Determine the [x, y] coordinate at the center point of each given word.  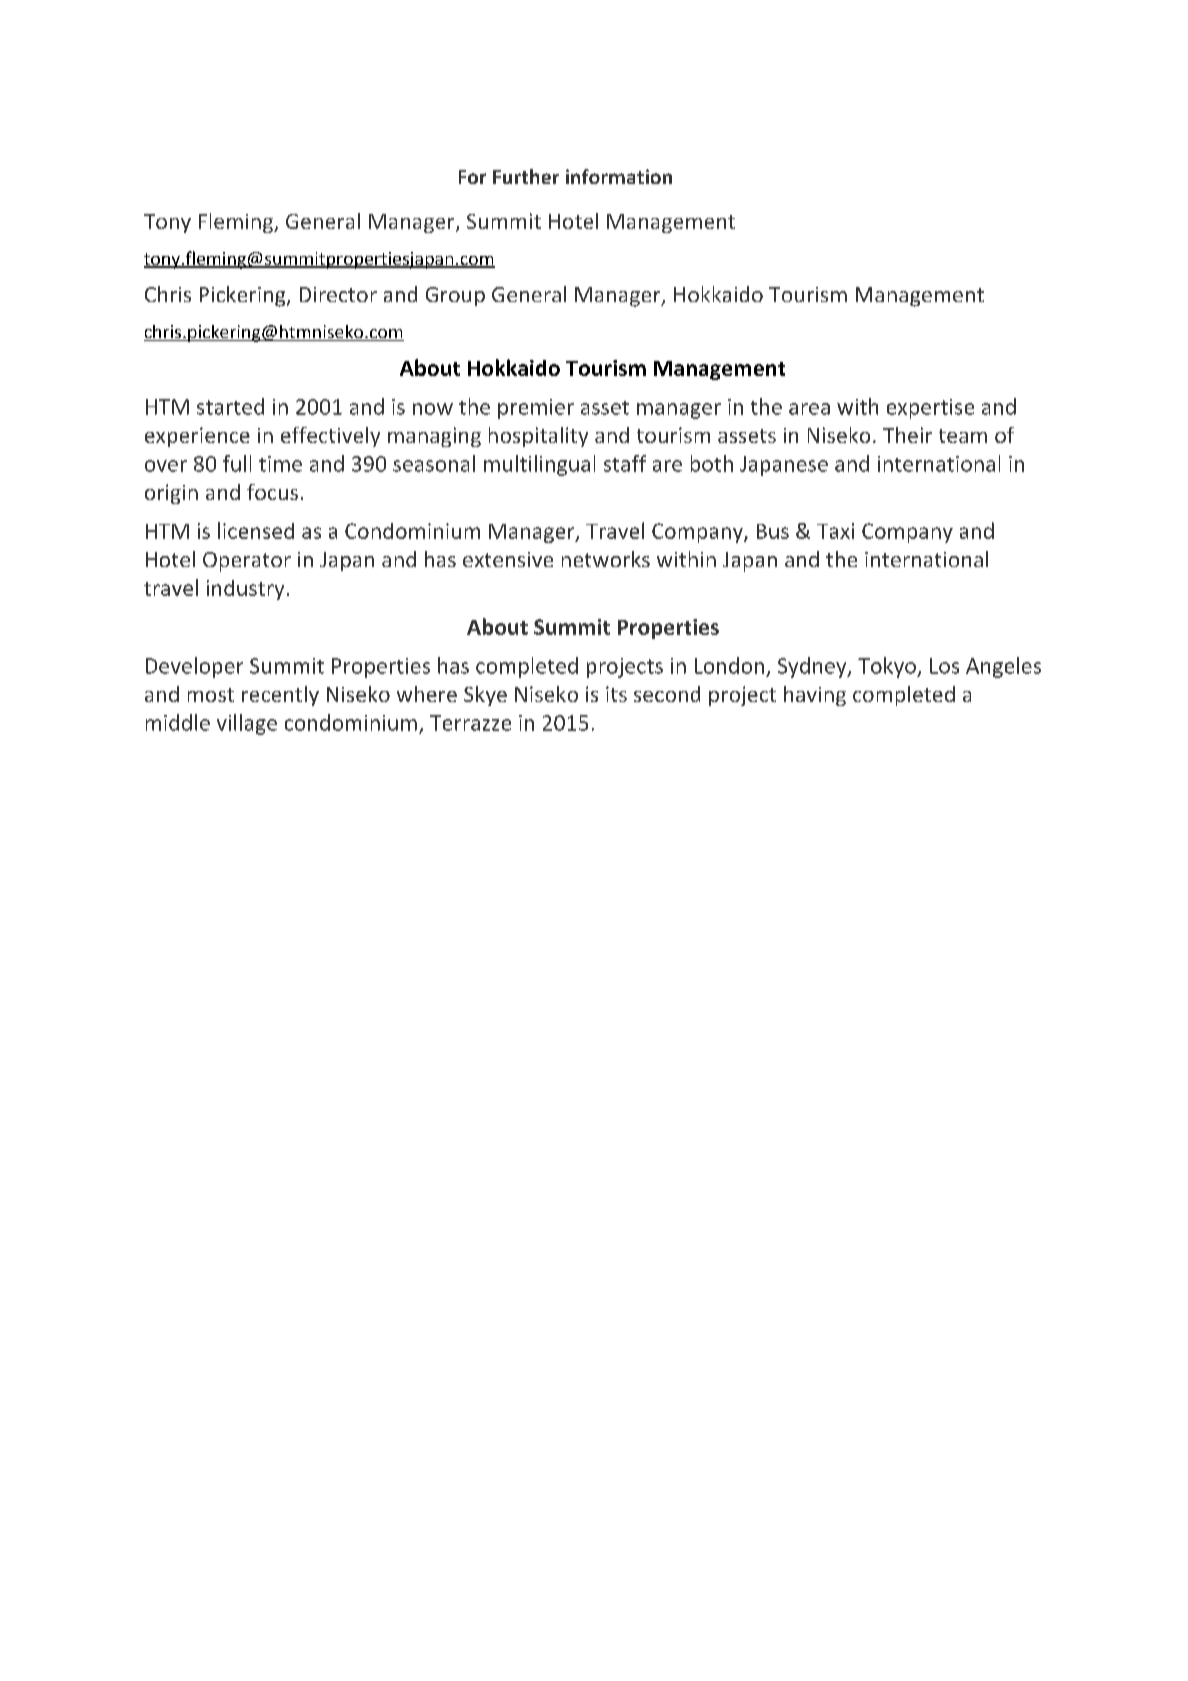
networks [606, 559]
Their [907, 435]
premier [536, 409]
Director [338, 294]
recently [280, 696]
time [280, 464]
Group [455, 296]
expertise [930, 409]
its [616, 694]
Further [526, 176]
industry [245, 590]
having [815, 696]
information [619, 176]
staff [625, 463]
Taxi [835, 531]
